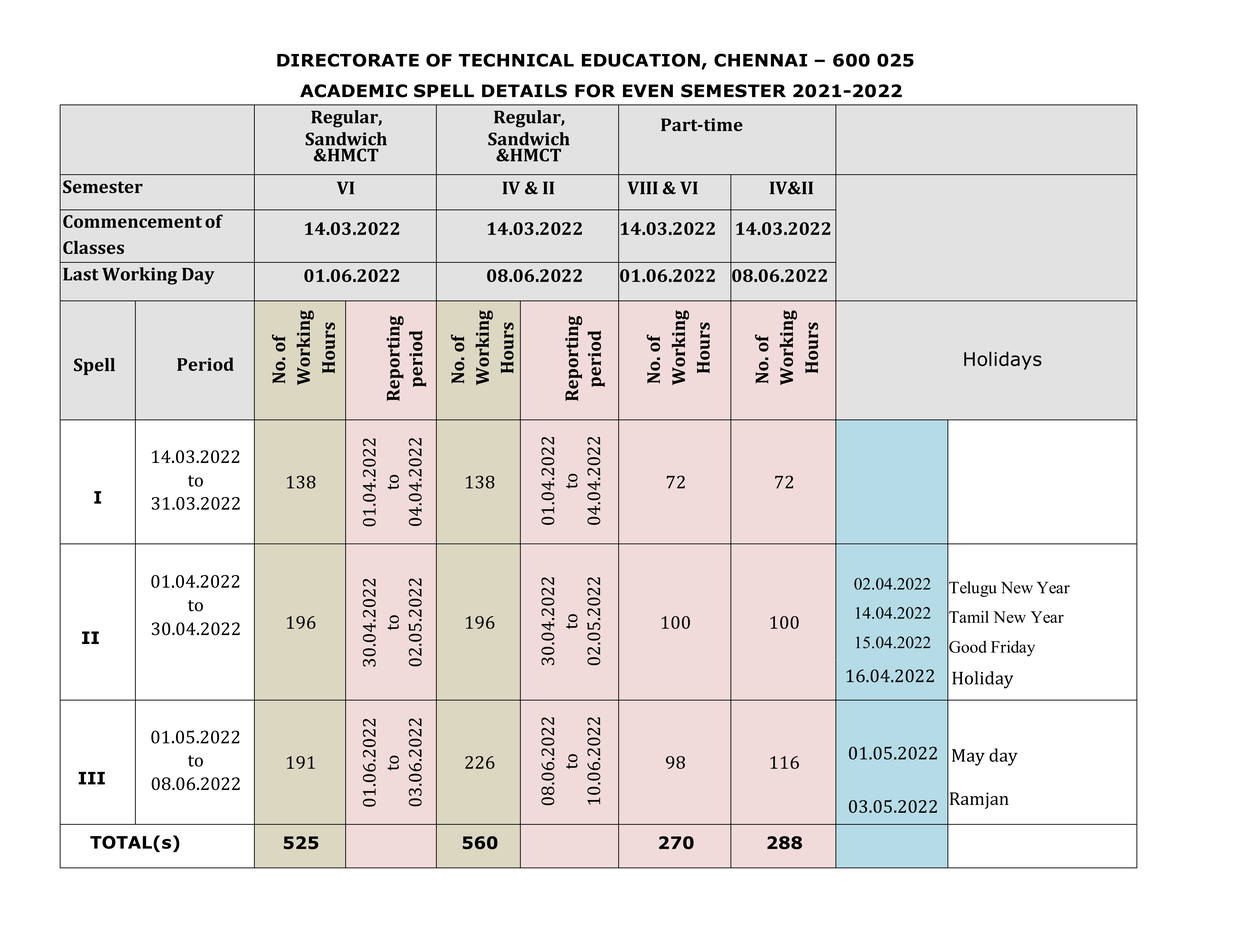 The height and width of the page is (952, 1233). What do you see at coordinates (643, 188) in the page?
I see `VIII` at bounding box center [643, 188].
